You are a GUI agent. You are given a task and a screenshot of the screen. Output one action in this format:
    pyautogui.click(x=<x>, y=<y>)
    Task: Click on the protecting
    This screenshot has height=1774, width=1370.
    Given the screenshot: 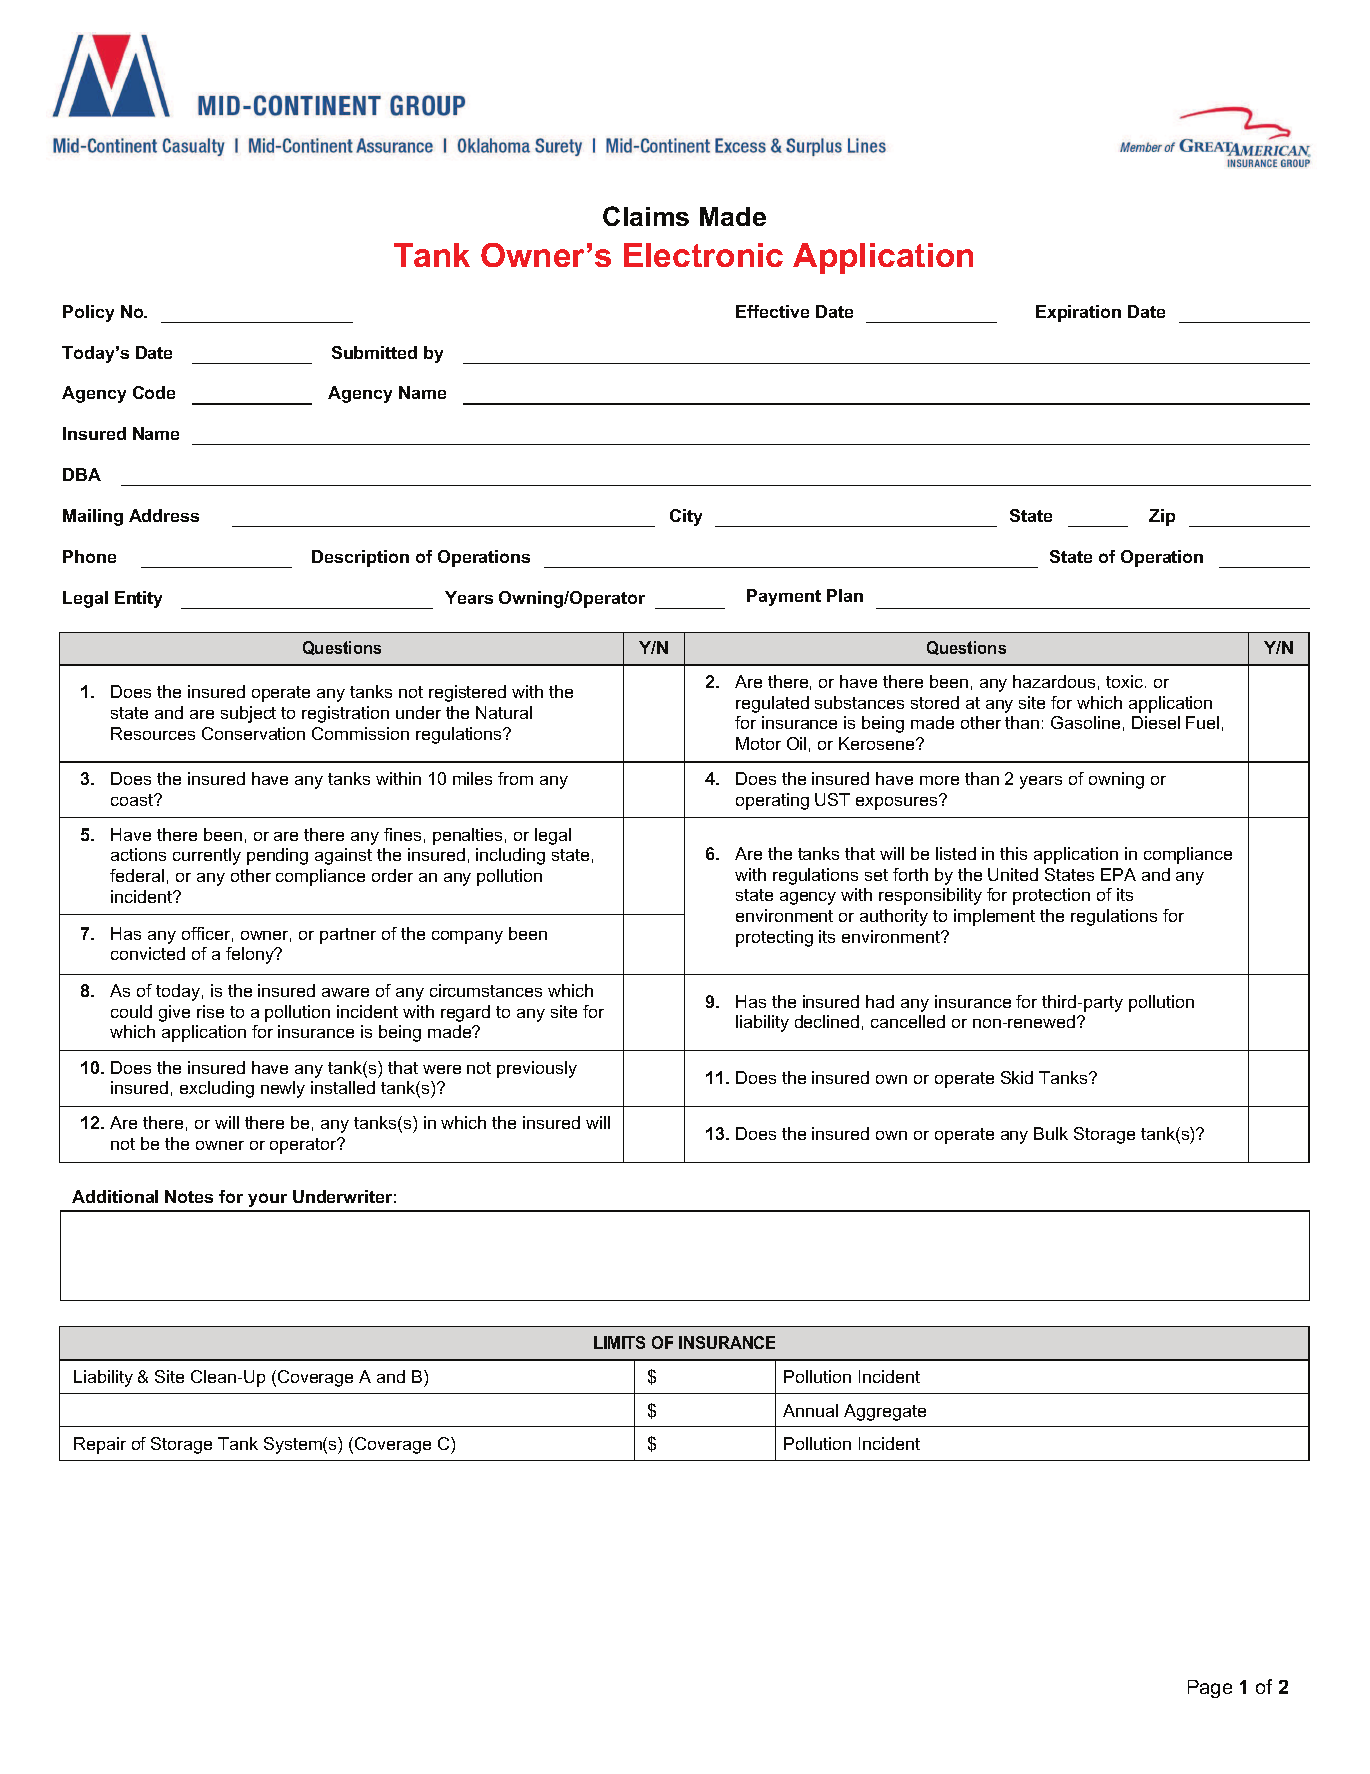 What is the action you would take?
    pyautogui.click(x=774, y=938)
